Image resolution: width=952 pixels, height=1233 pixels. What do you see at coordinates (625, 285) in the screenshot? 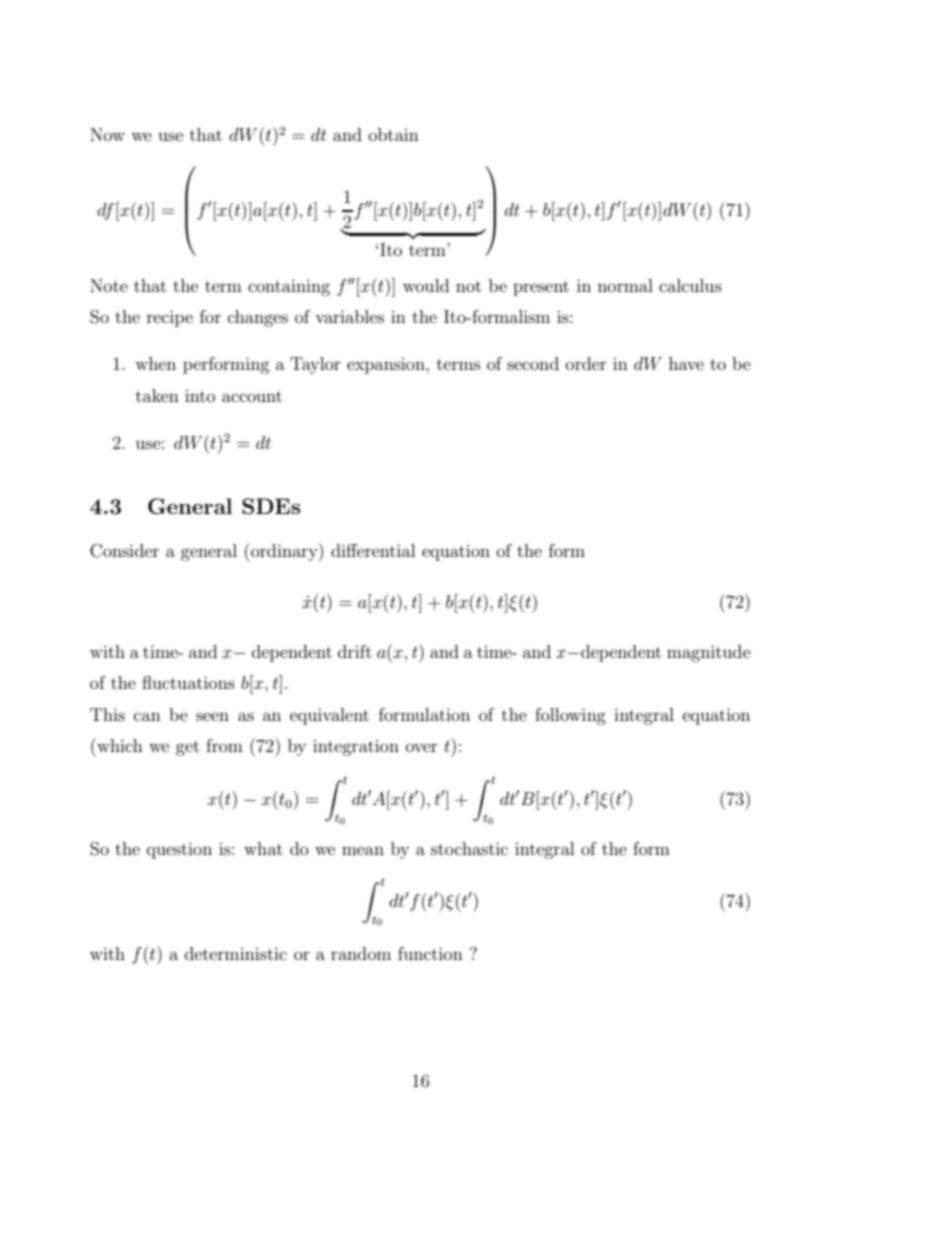
I see `normal` at bounding box center [625, 285].
